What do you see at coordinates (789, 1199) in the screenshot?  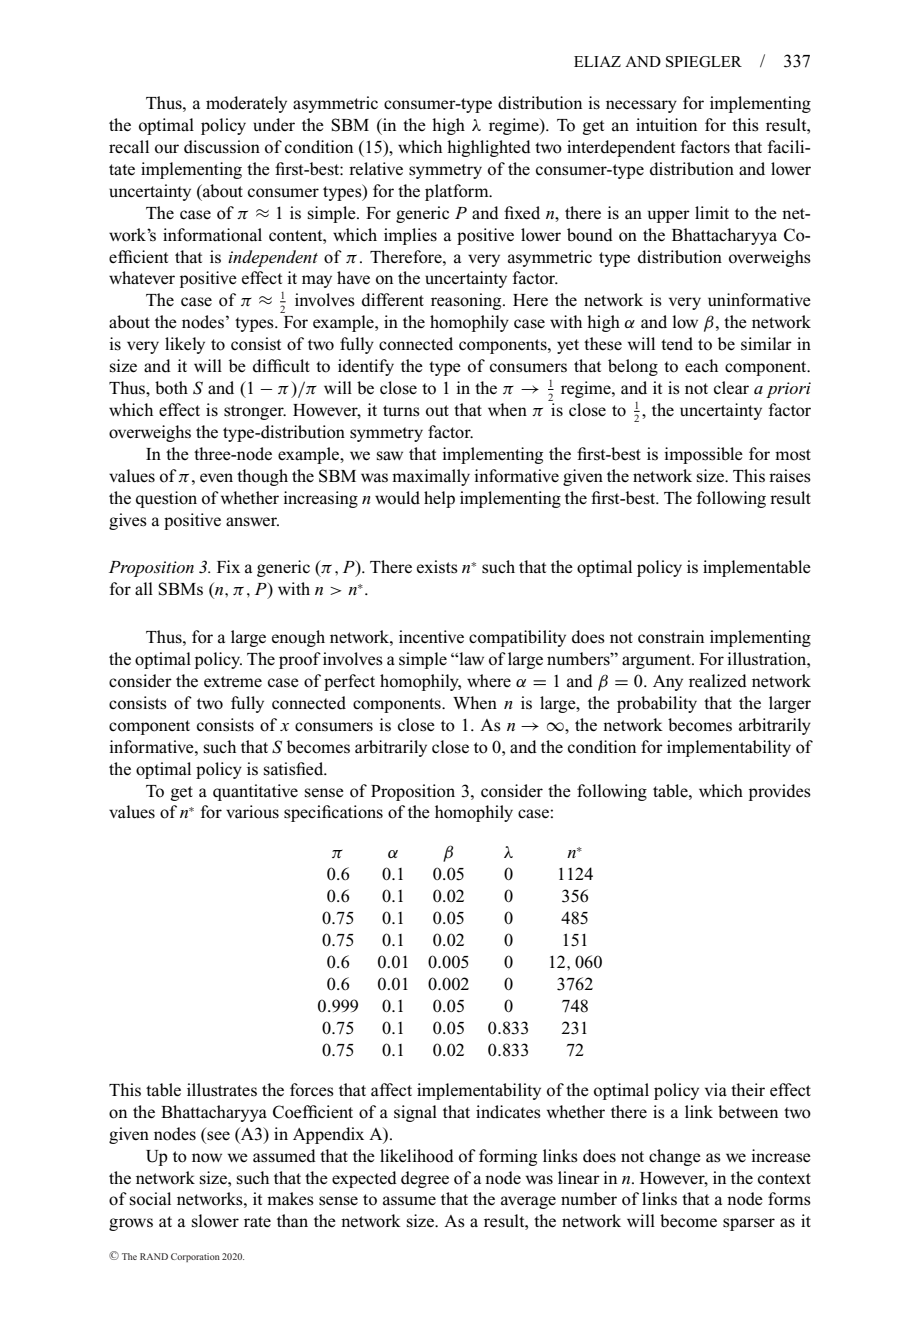 I see `forms` at bounding box center [789, 1199].
